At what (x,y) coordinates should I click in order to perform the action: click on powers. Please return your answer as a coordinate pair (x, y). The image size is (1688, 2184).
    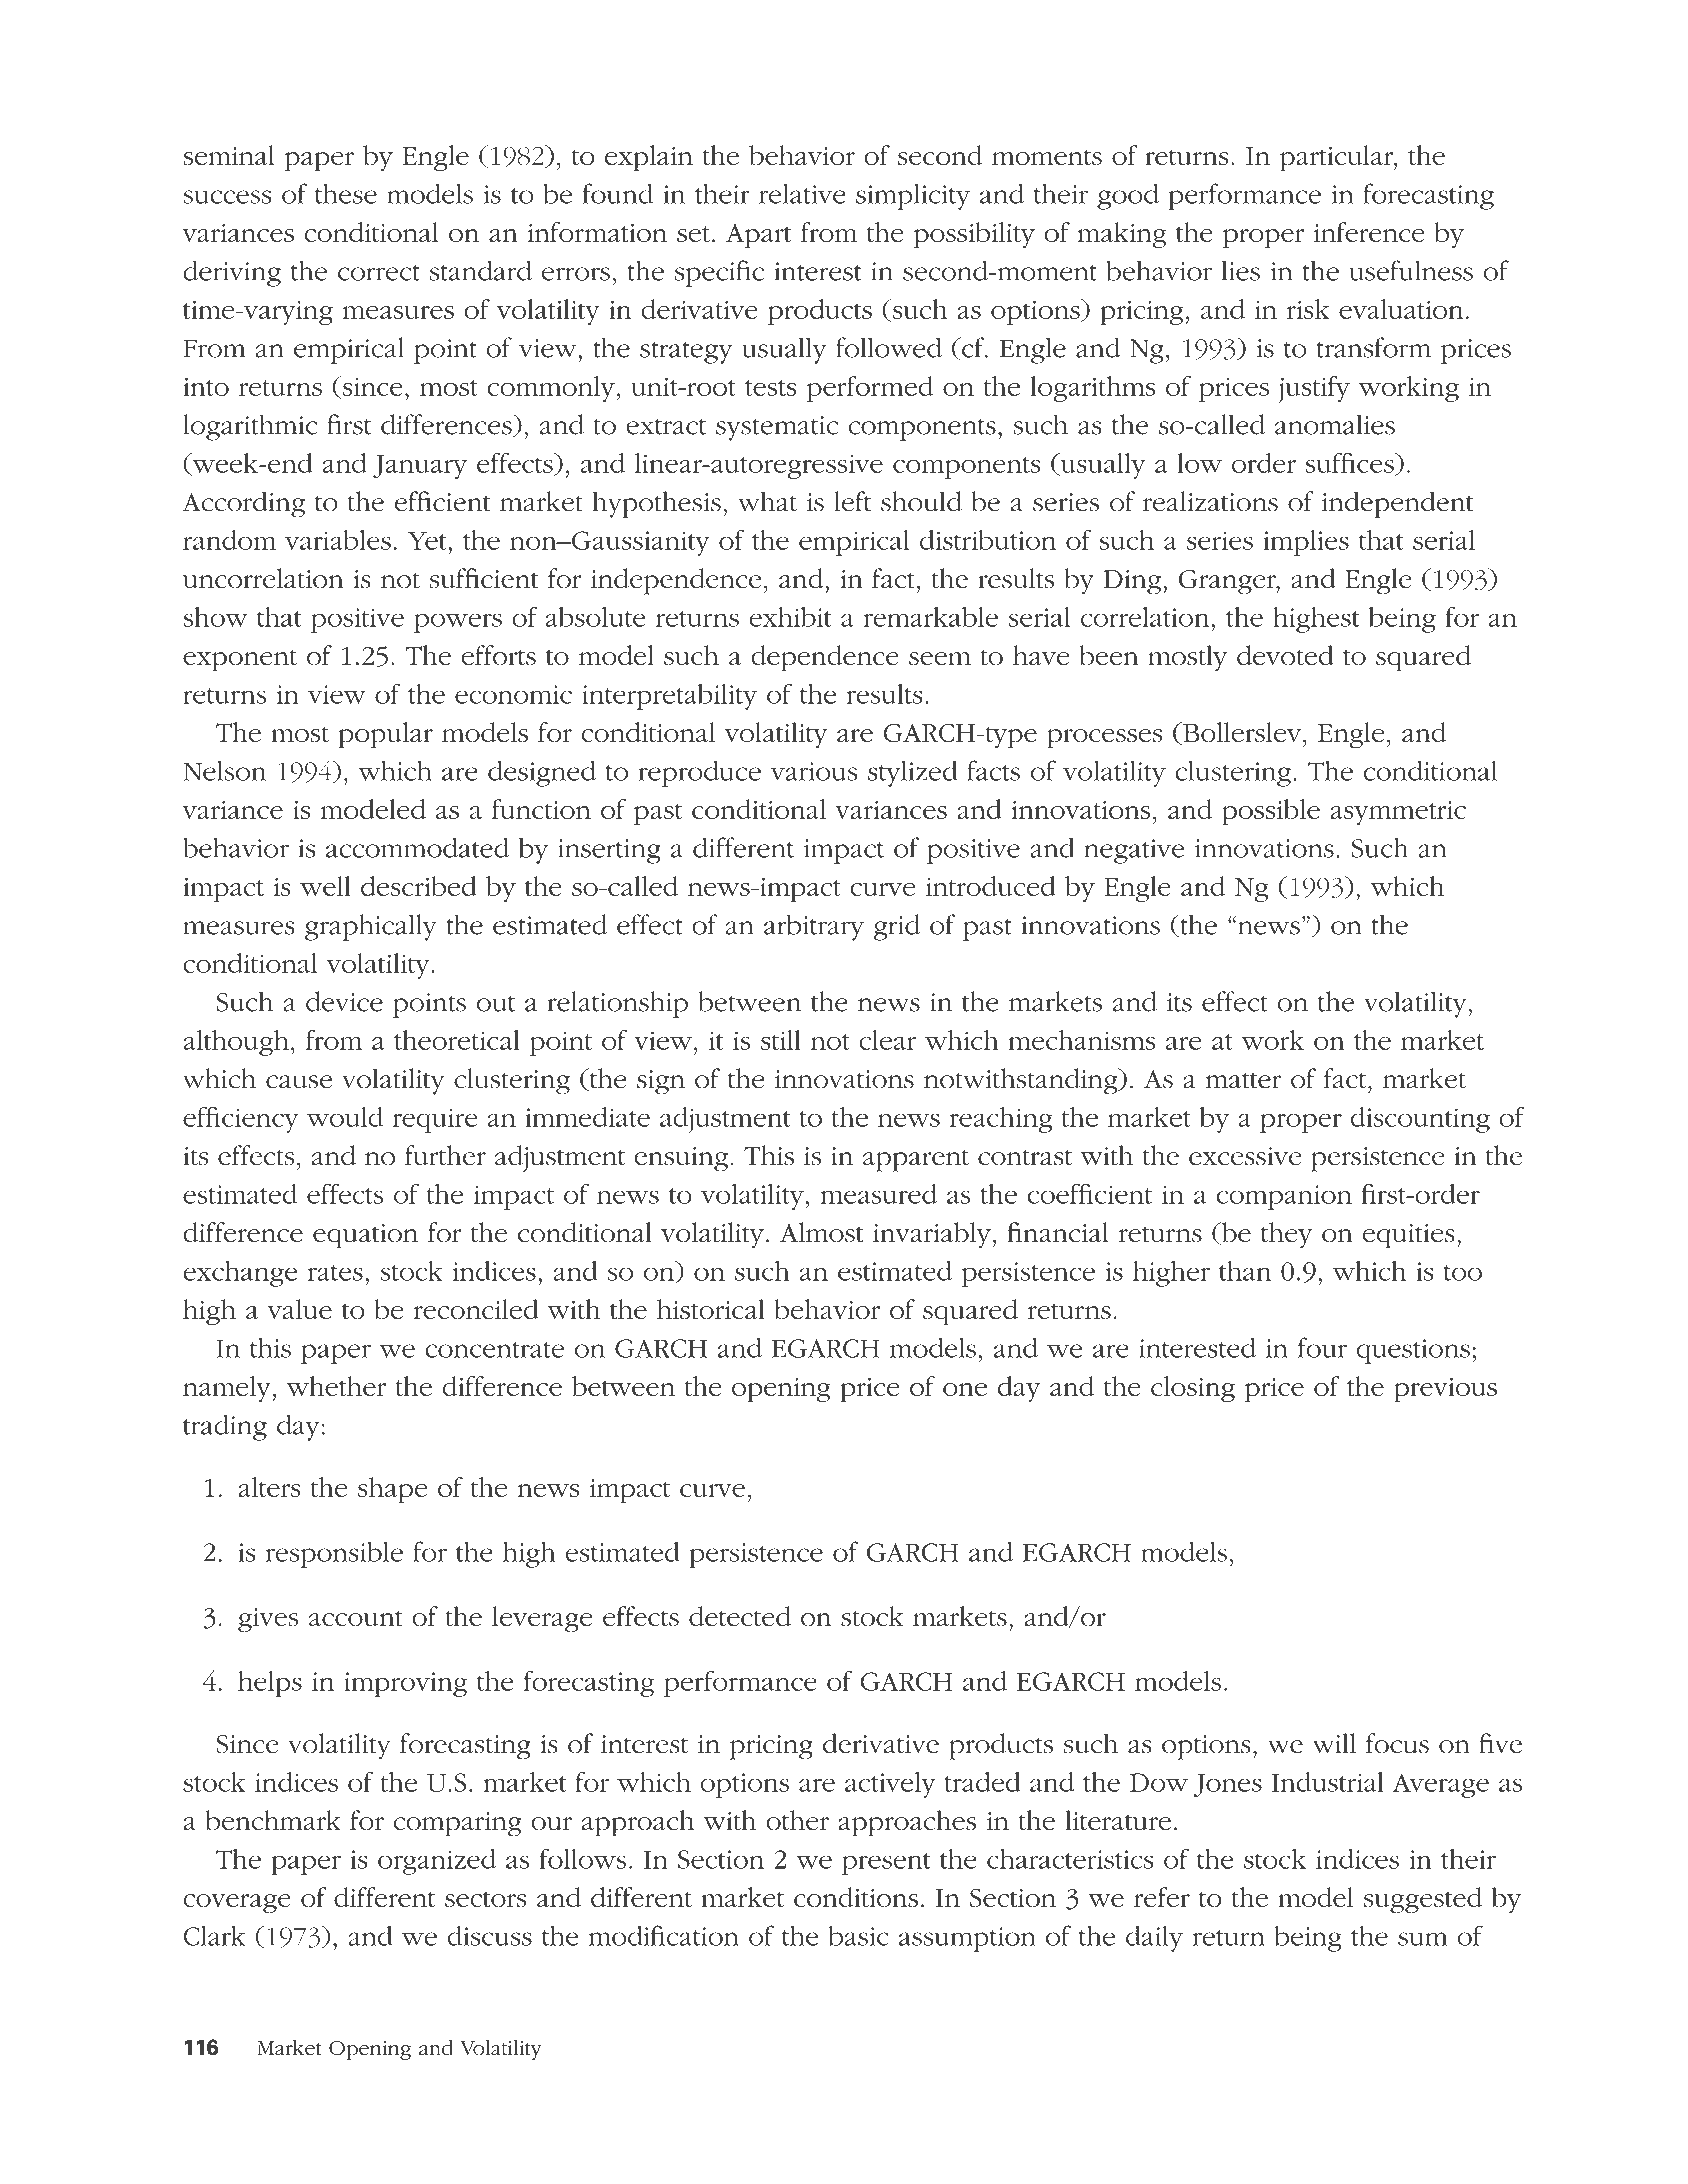
    Looking at the image, I should click on (458, 623).
